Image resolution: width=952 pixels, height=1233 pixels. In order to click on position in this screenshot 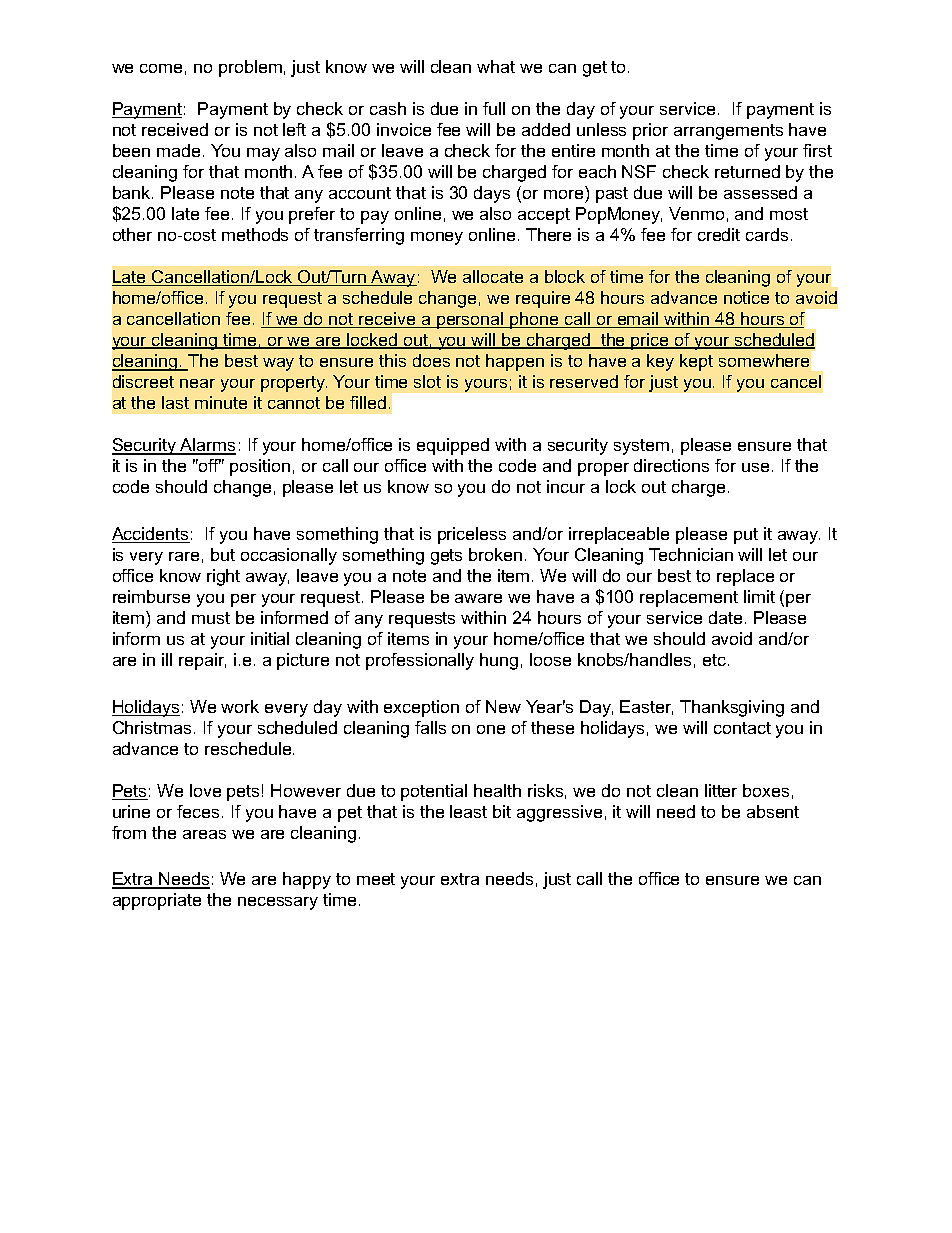, I will do `click(260, 467)`.
